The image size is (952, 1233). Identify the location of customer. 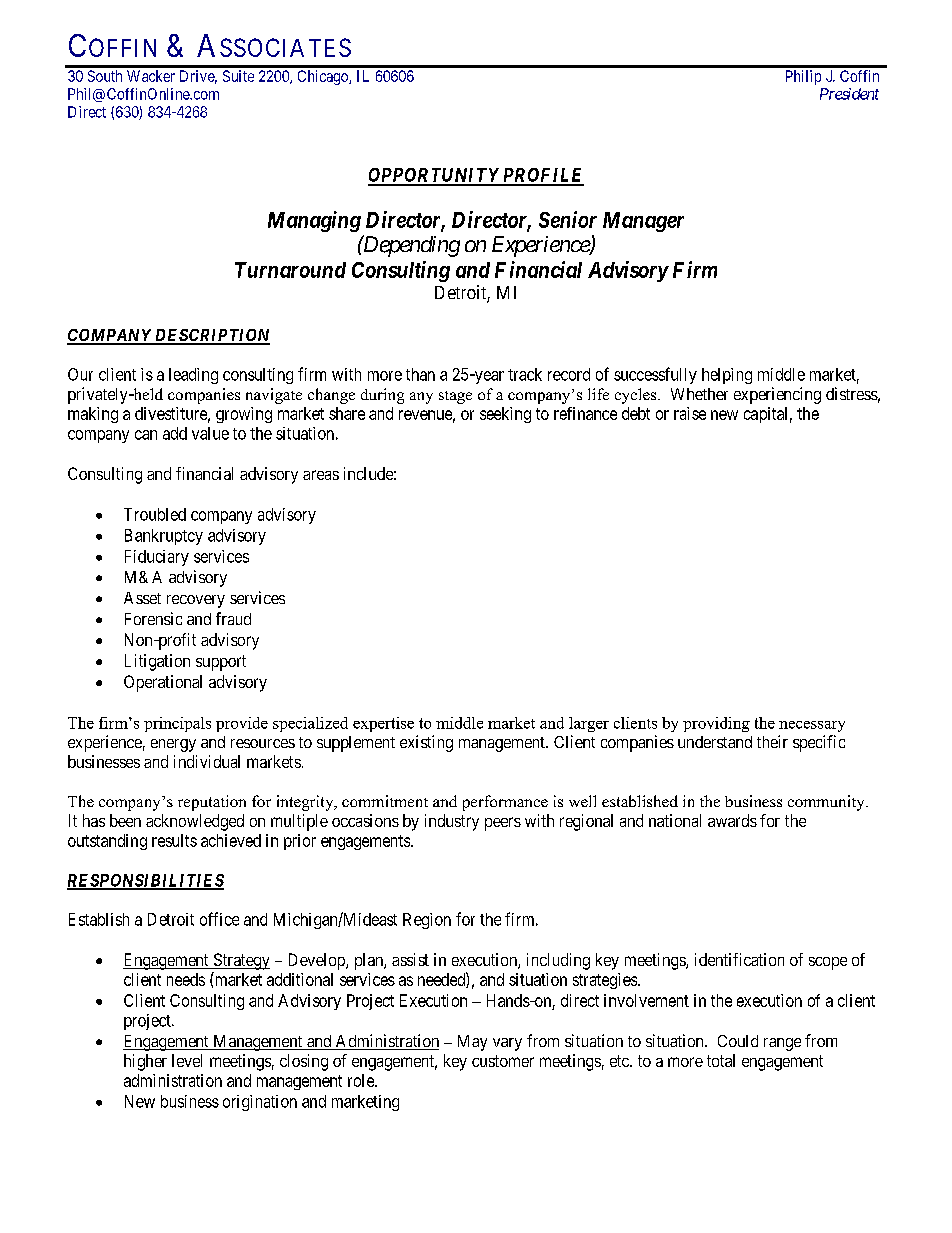
(503, 1061).
